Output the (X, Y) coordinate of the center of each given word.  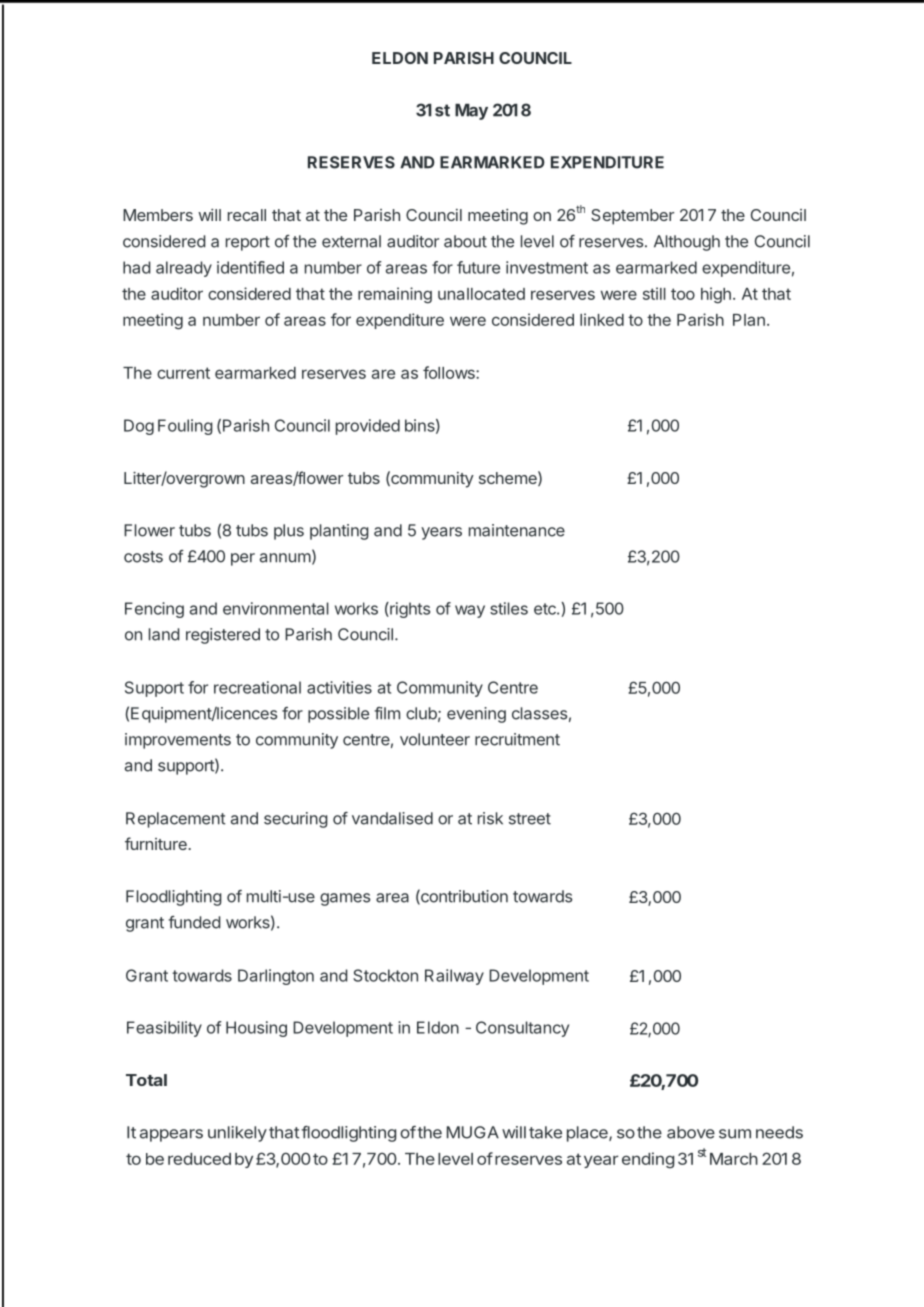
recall (247, 215)
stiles (509, 608)
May (471, 112)
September (632, 217)
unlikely (237, 1134)
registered (223, 636)
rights (409, 610)
